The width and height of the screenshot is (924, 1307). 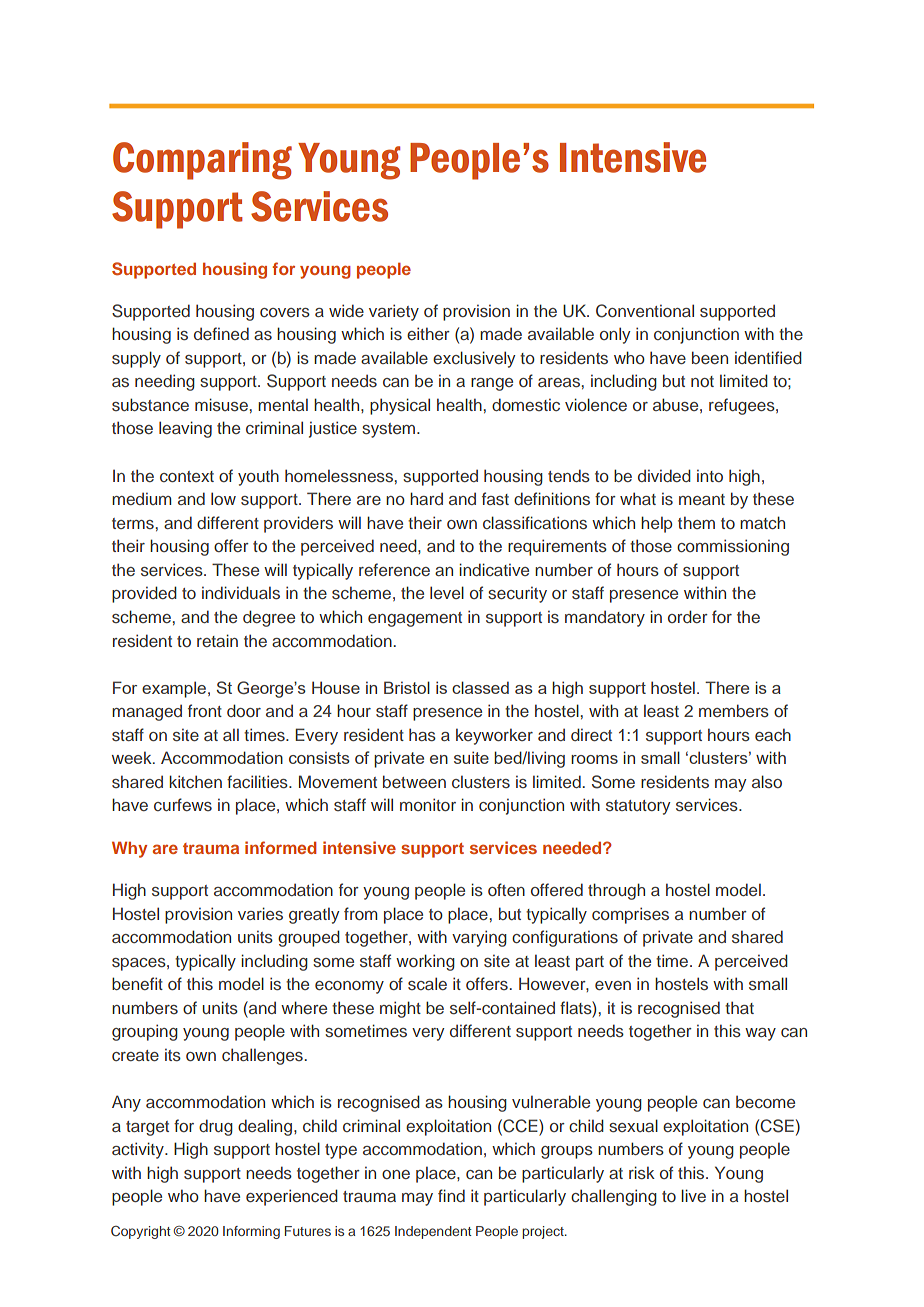 What do you see at coordinates (451, 1195) in the screenshot?
I see `find` at bounding box center [451, 1195].
